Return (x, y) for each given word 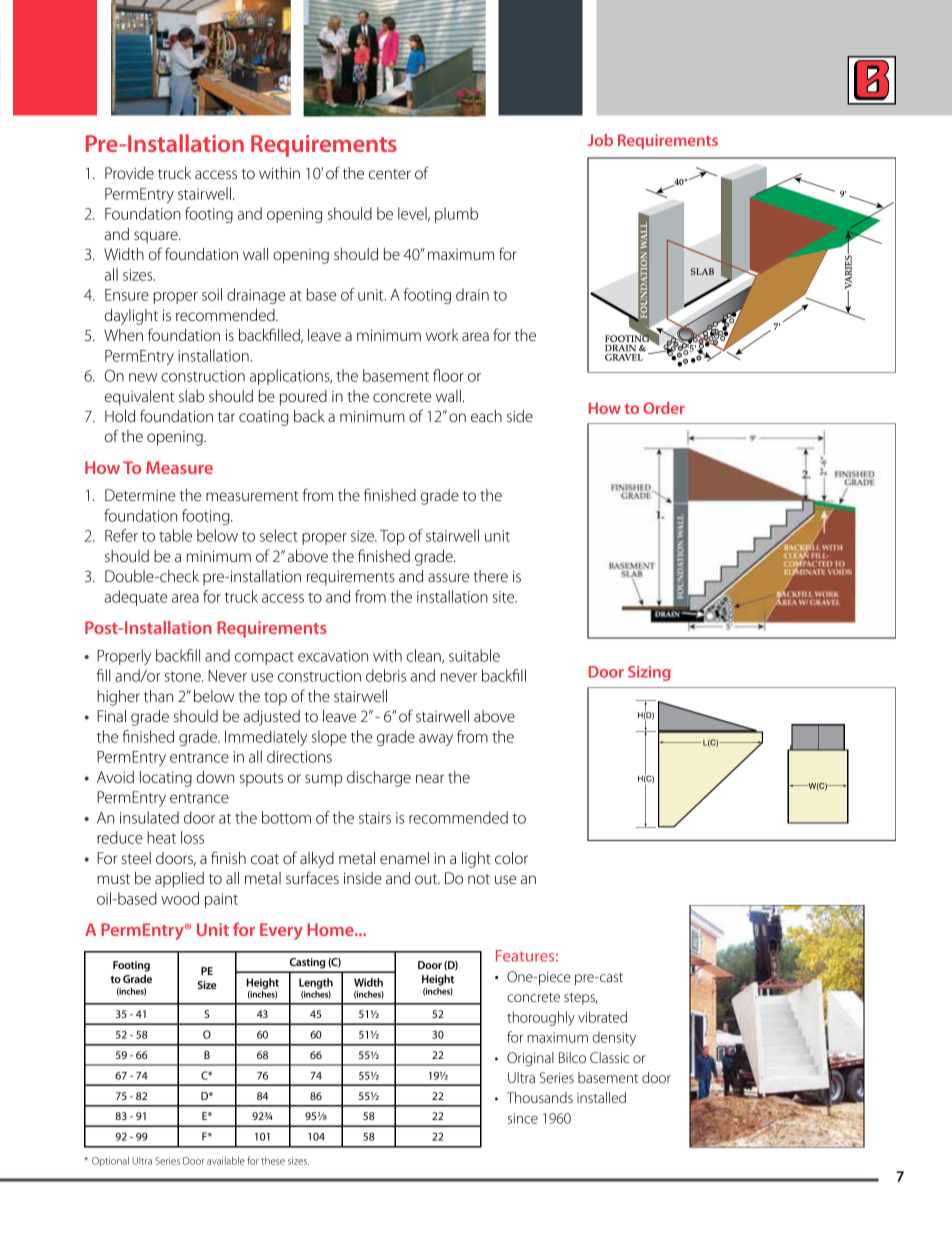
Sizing (649, 673)
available (226, 1161)
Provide (129, 173)
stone (184, 676)
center (390, 174)
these (273, 1161)
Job (600, 140)
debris (386, 675)
